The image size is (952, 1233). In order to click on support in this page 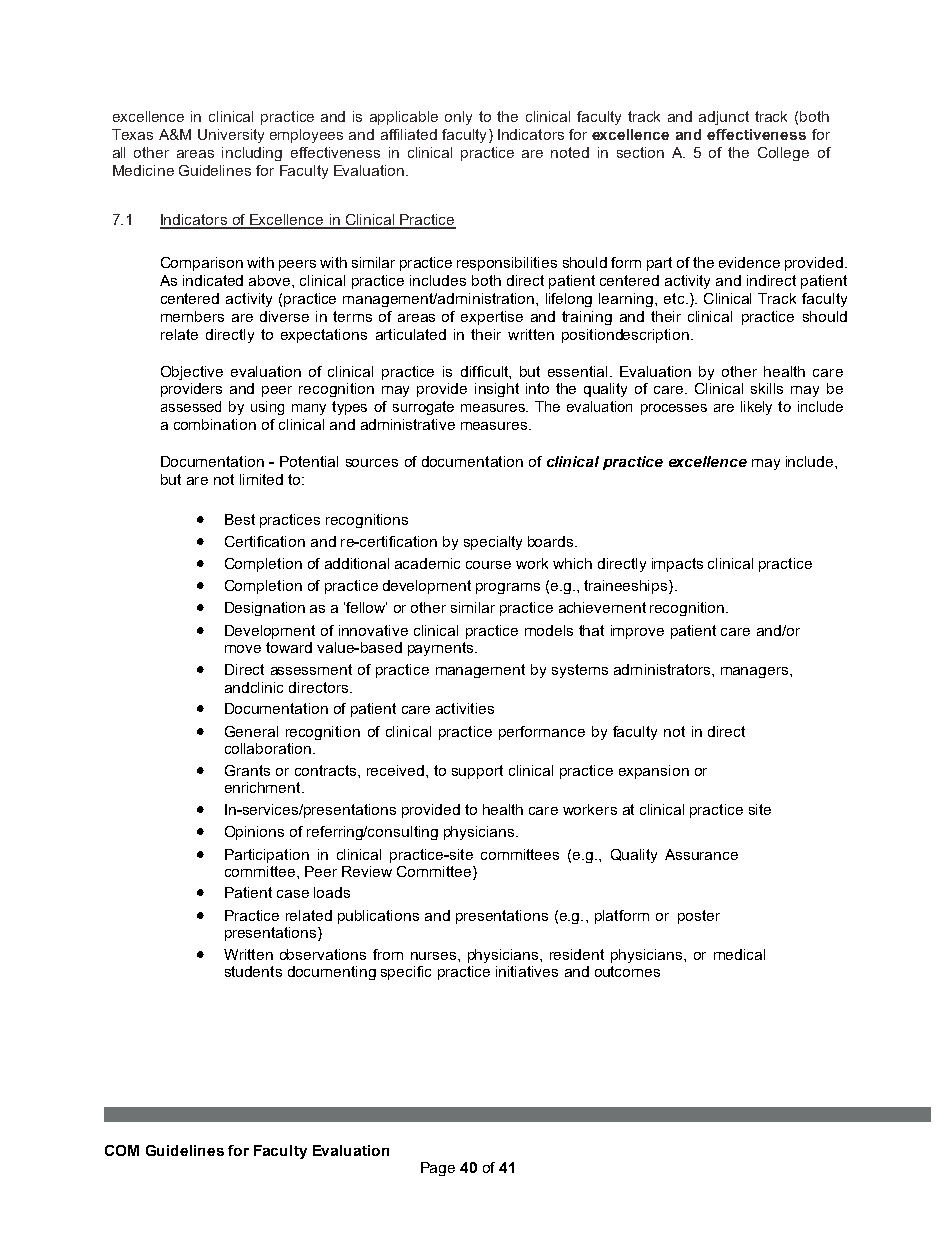, I will do `click(477, 772)`.
